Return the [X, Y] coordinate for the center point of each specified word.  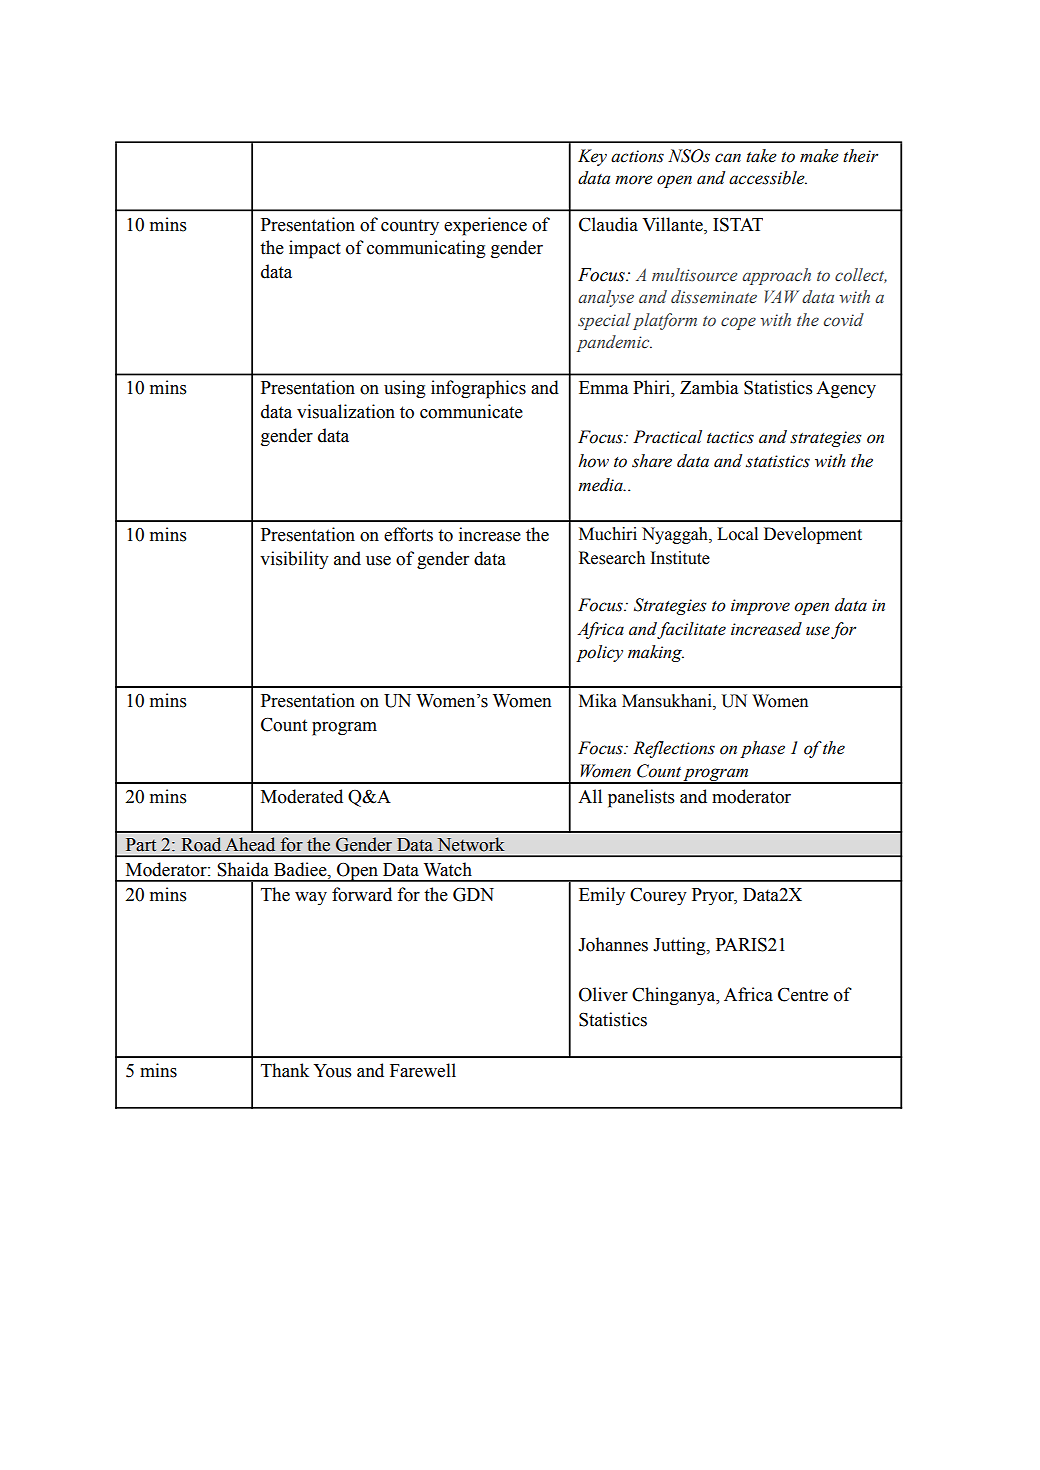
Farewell [423, 1070]
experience [485, 226]
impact [315, 249]
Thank [285, 1070]
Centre [803, 994]
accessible [768, 178]
